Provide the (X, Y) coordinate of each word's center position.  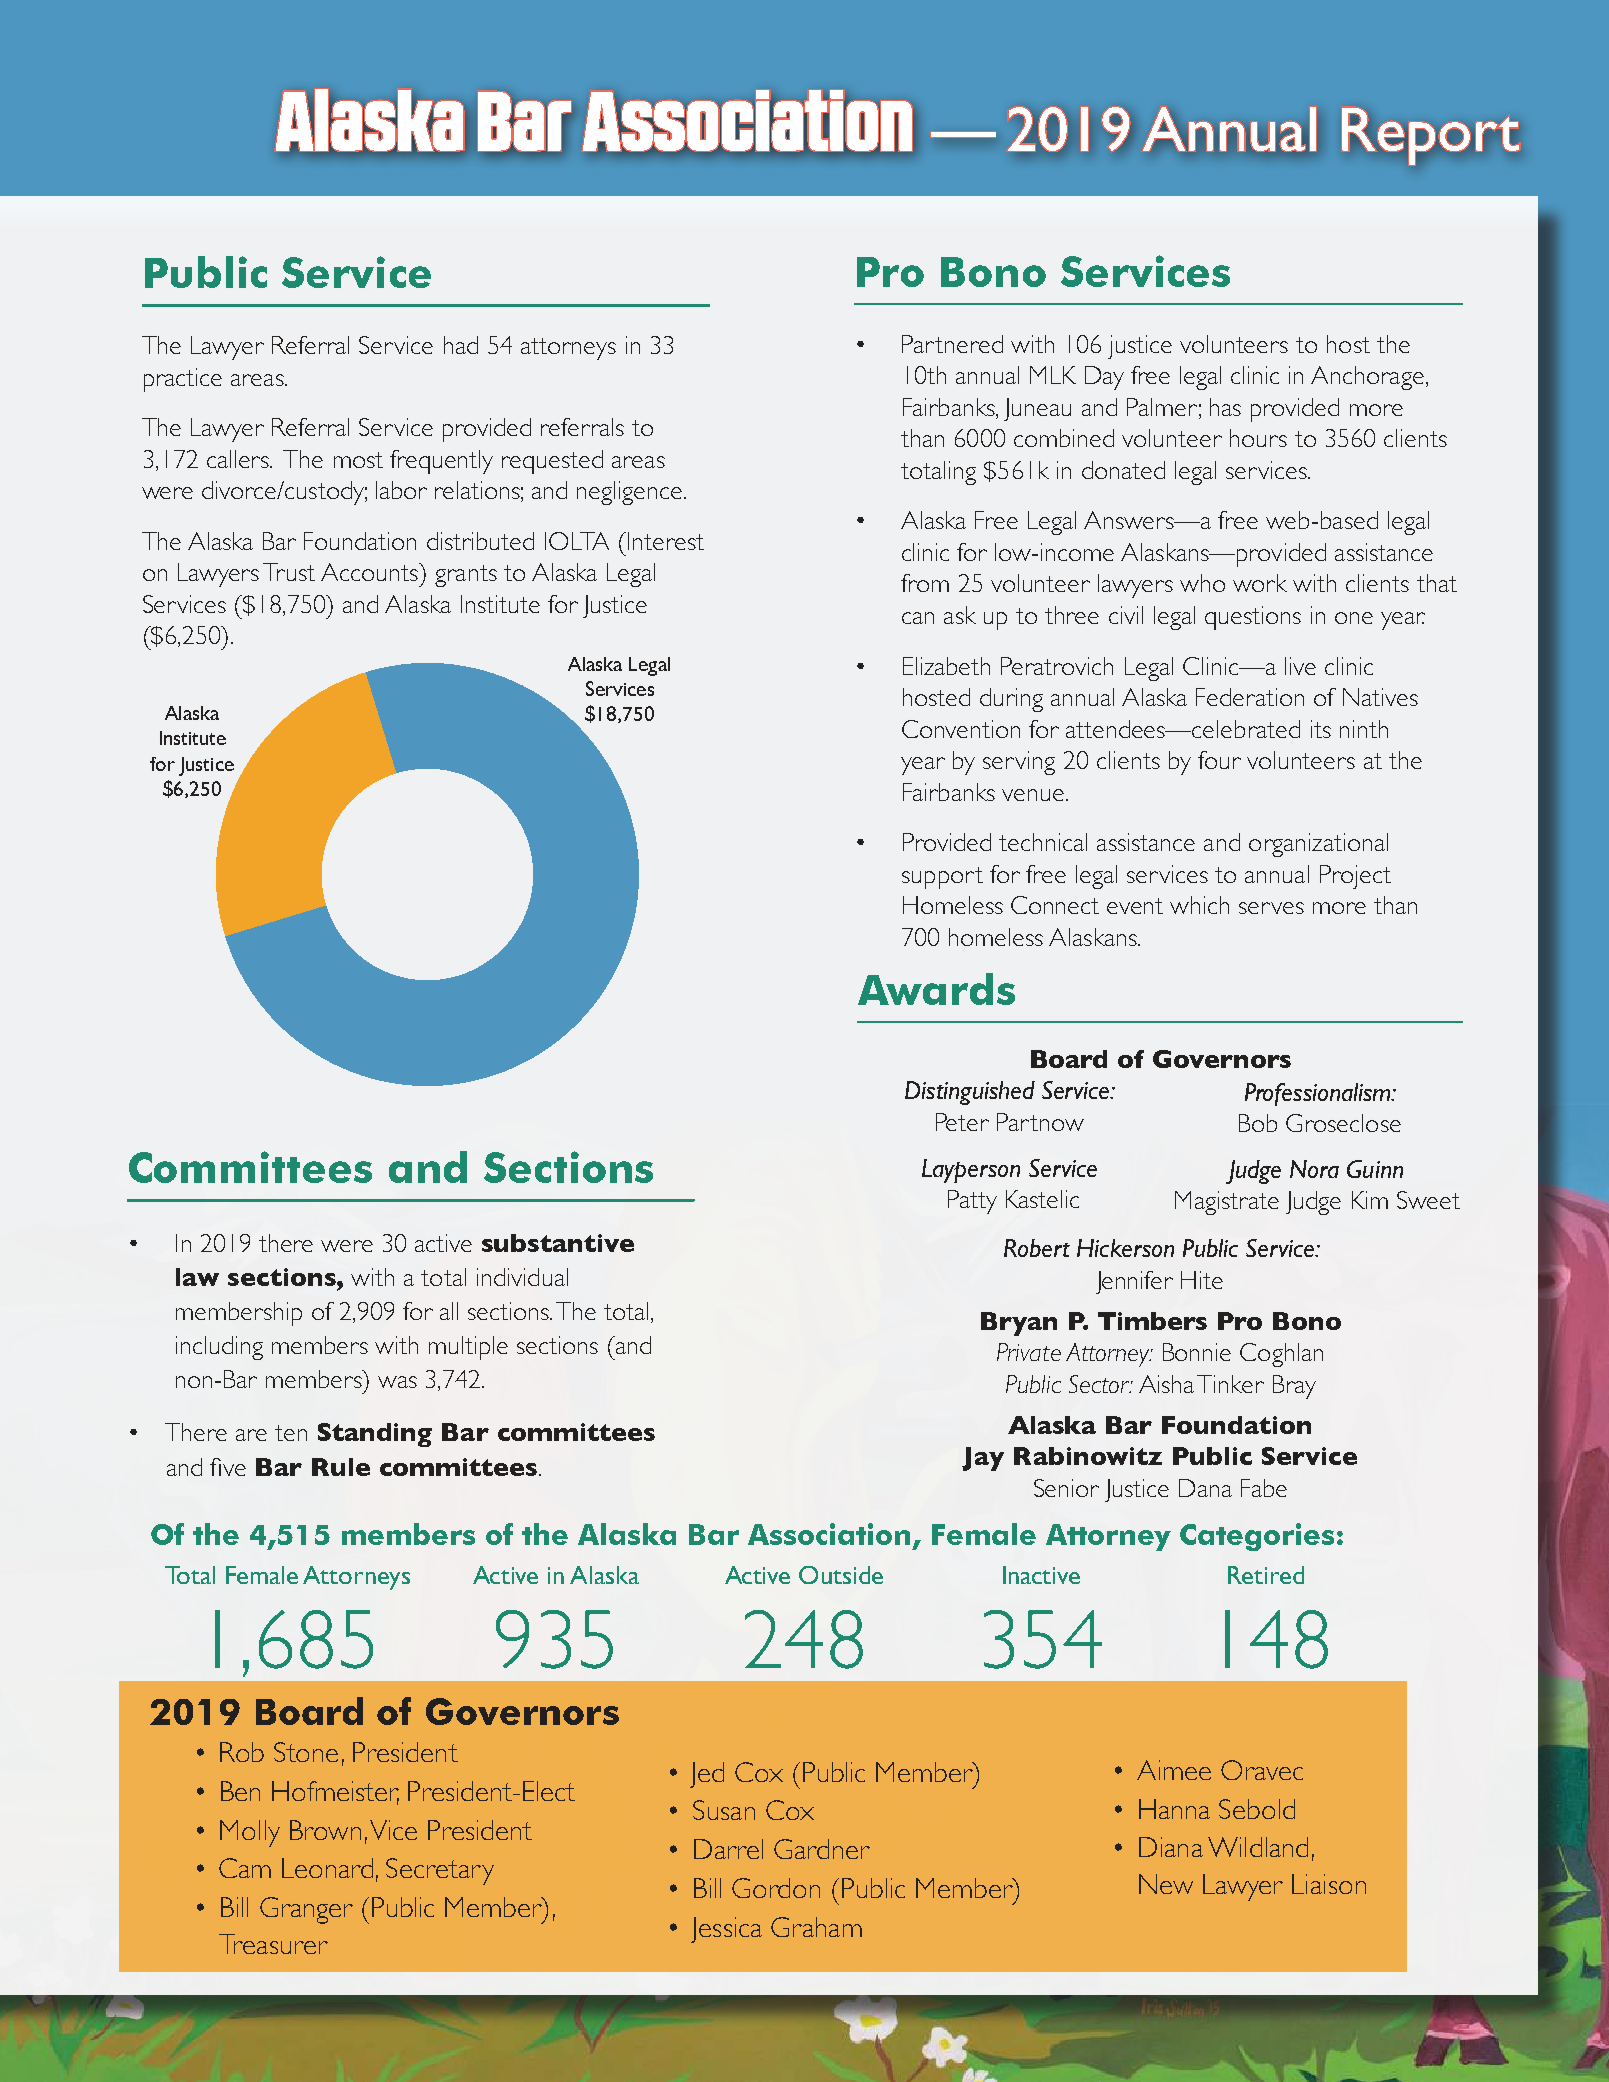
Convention (961, 729)
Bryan (1019, 1324)
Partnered (952, 344)
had (461, 345)
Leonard (327, 1868)
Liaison (1329, 1884)
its (1321, 729)
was (397, 1382)
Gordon (776, 1888)
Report (1430, 136)
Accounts (370, 572)
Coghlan (1281, 1355)
